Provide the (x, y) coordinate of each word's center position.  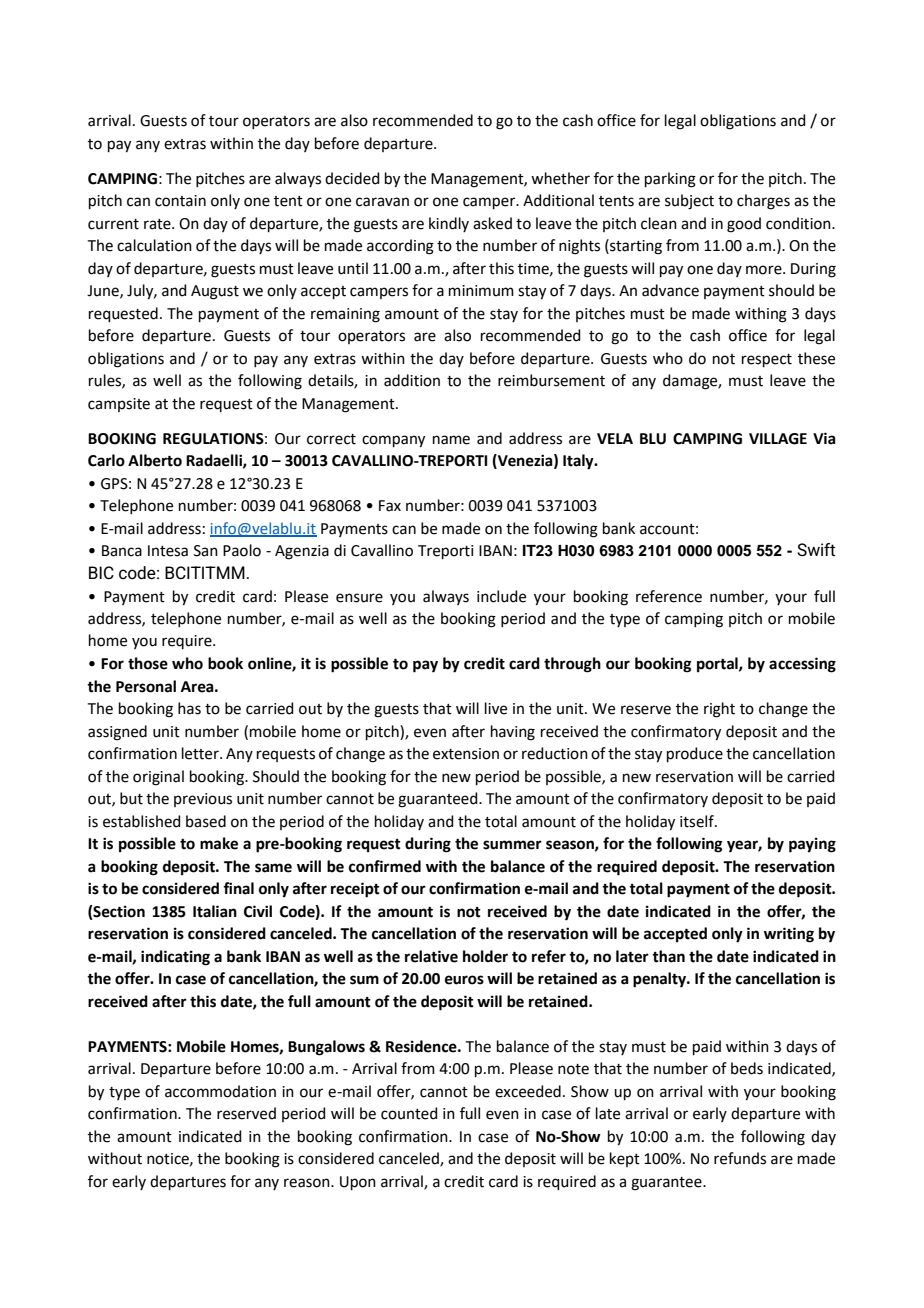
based (206, 821)
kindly (449, 224)
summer (512, 845)
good (744, 225)
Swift (816, 550)
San (206, 551)
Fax (390, 506)
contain (180, 201)
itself (698, 821)
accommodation (220, 1091)
